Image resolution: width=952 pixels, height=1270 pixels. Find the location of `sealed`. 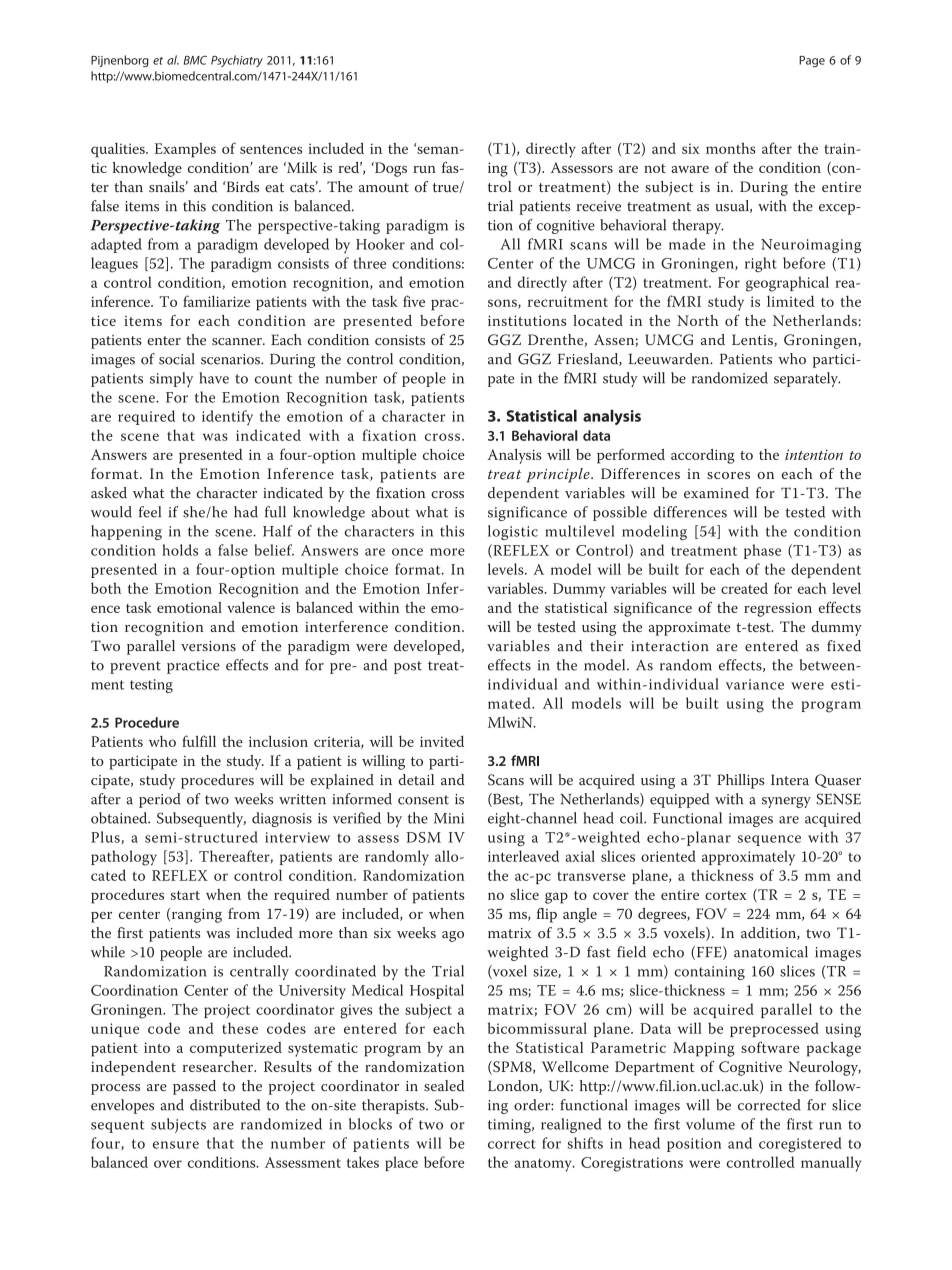

sealed is located at coordinates (444, 1086).
